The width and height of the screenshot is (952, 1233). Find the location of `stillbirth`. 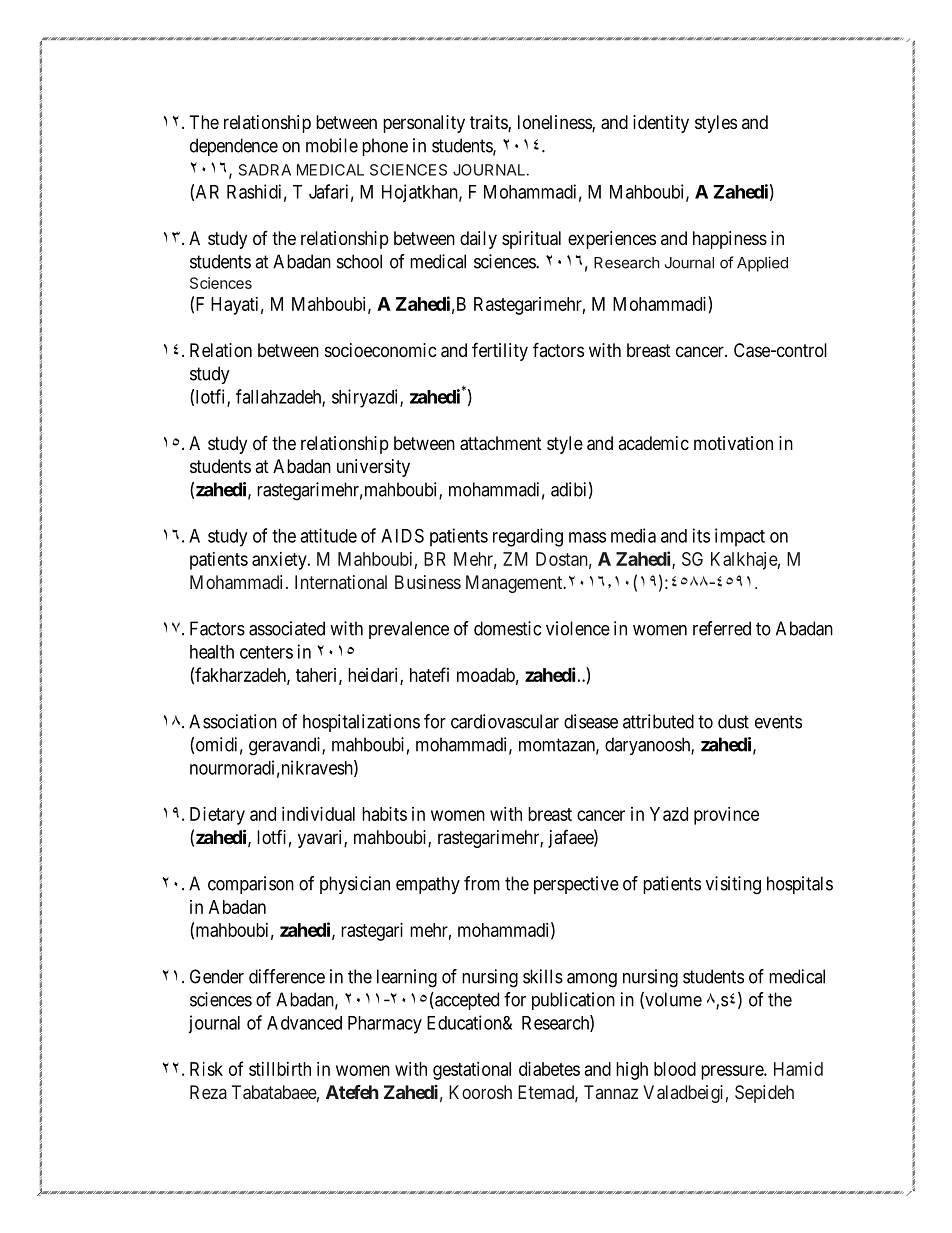

stillbirth is located at coordinates (280, 1069).
